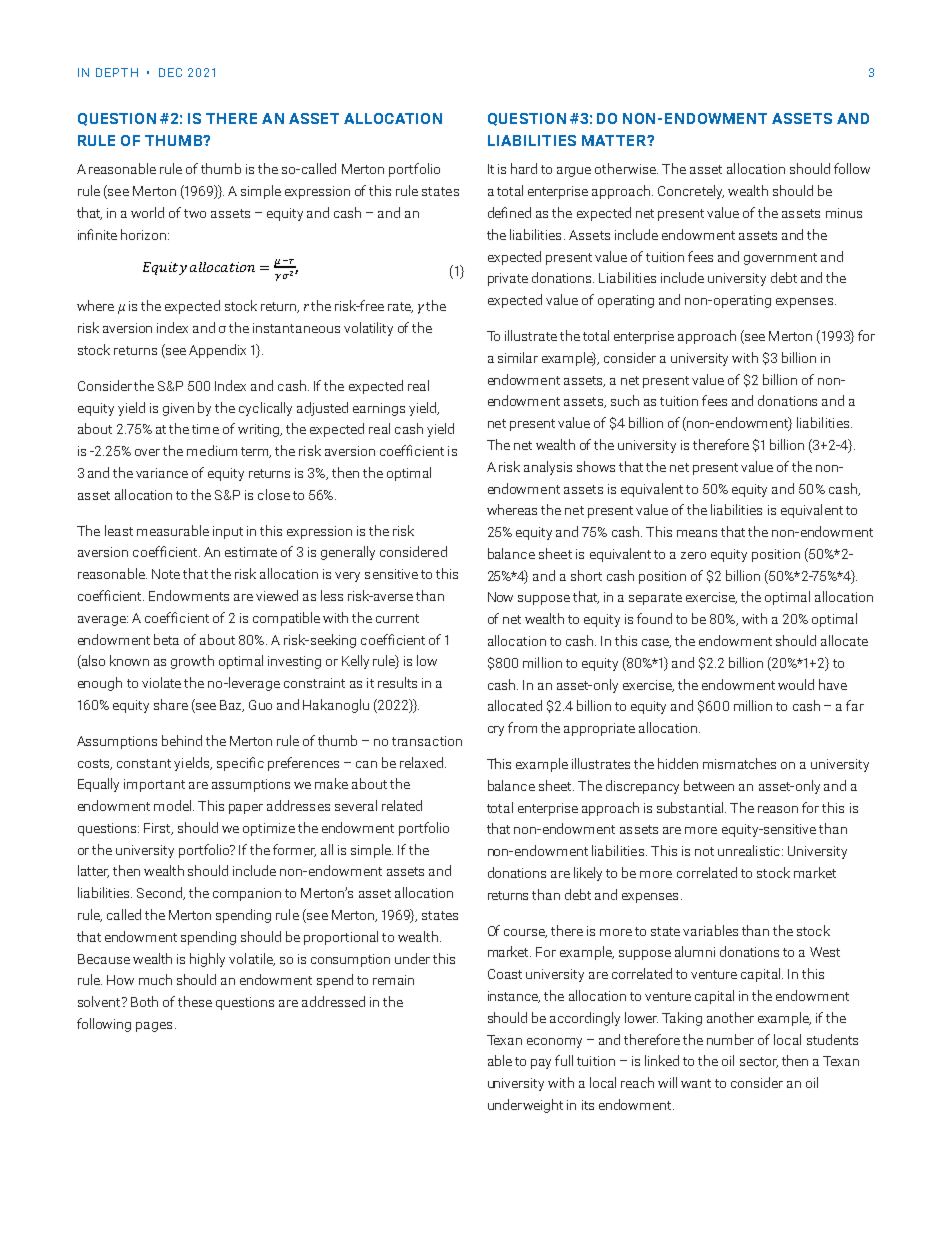  Describe the element at coordinates (421, 762) in the page. I see `relaxed` at that location.
